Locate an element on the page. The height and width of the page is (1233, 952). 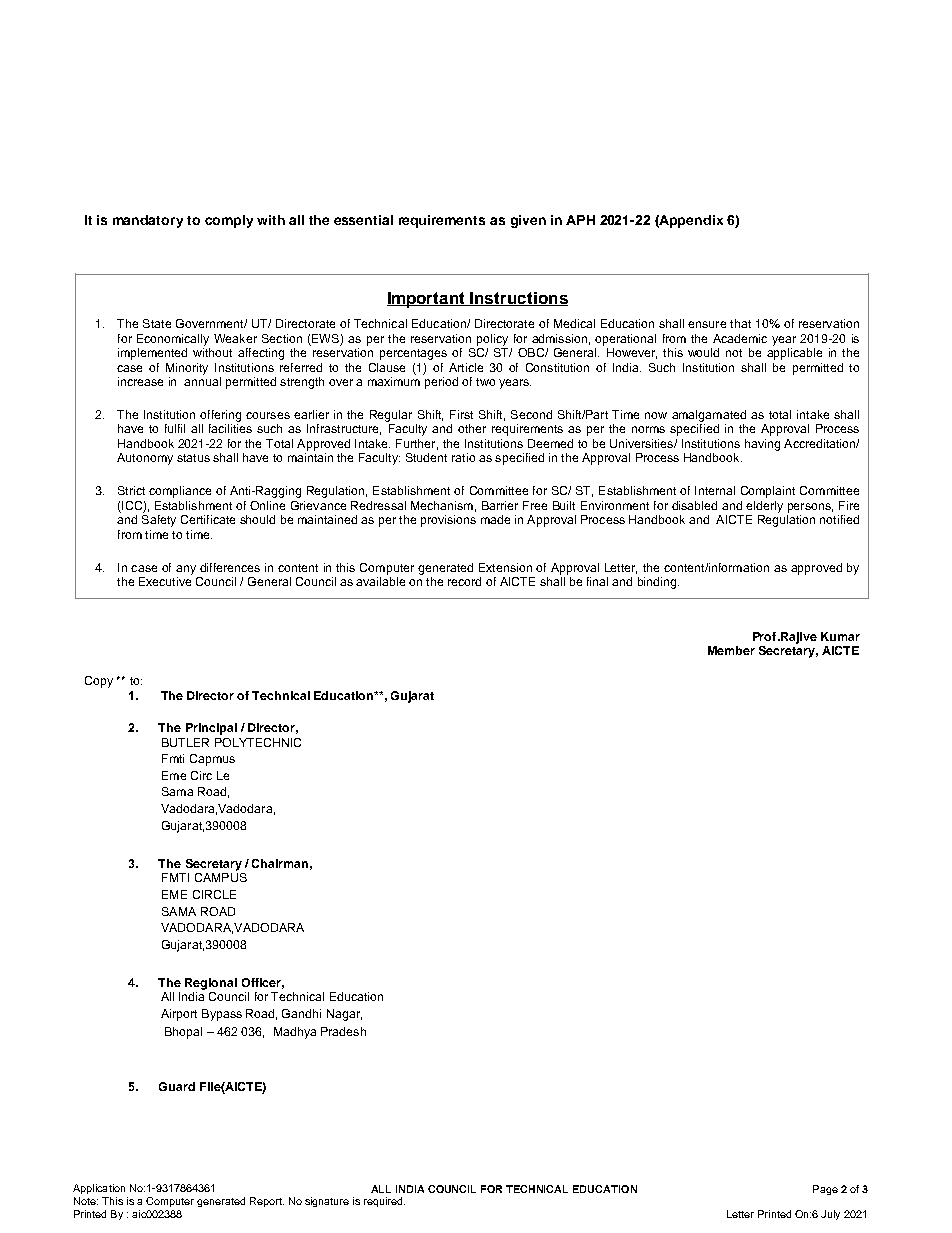
that is located at coordinates (740, 323).
